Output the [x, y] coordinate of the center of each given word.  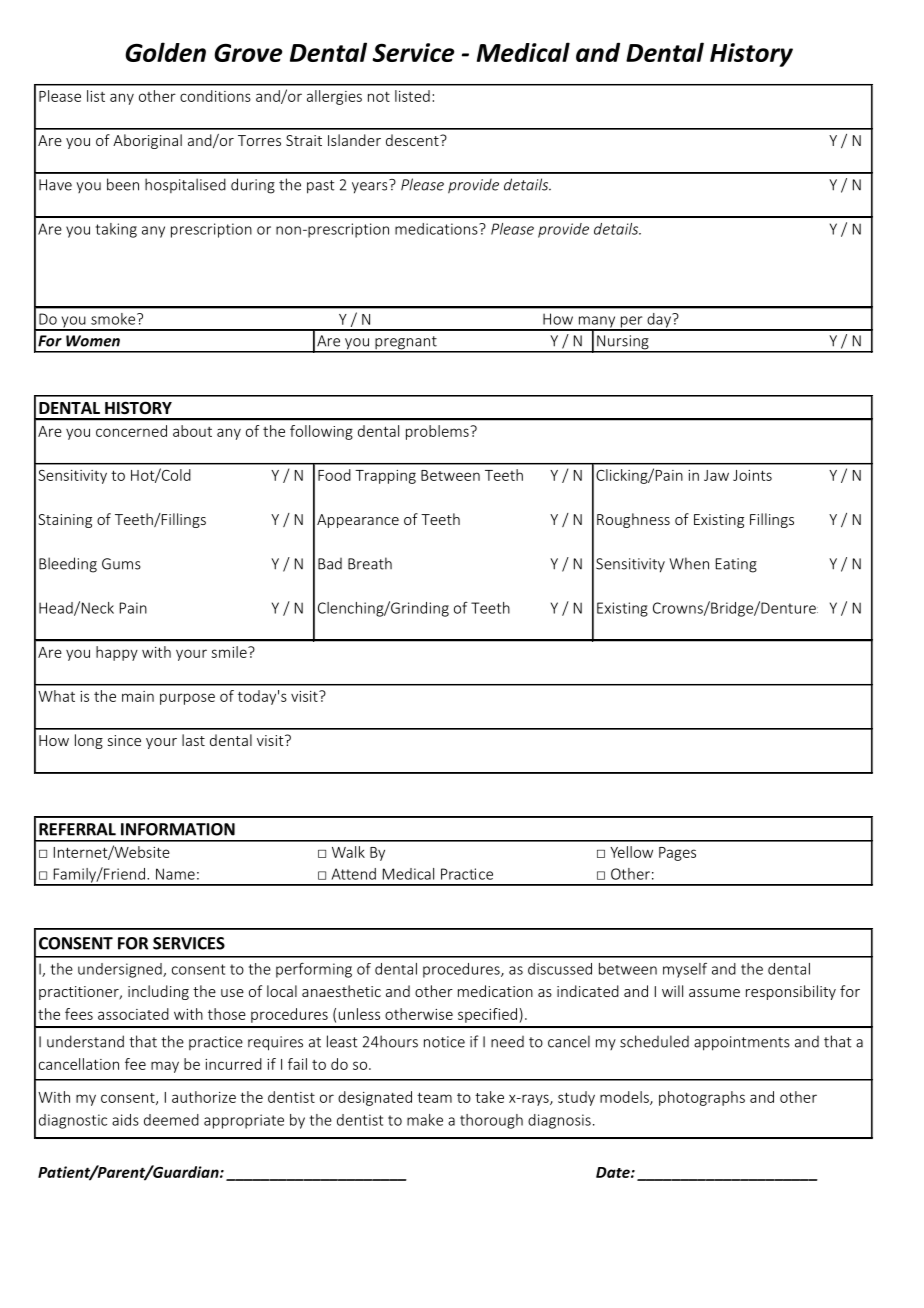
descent [413, 140]
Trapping [385, 477]
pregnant [406, 344]
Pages [677, 854]
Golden [165, 52]
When [689, 563]
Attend [353, 874]
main [138, 696]
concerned [131, 431]
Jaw [716, 475]
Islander [354, 140]
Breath [370, 563]
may [165, 1067]
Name [175, 874]
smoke [114, 319]
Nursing [623, 343]
